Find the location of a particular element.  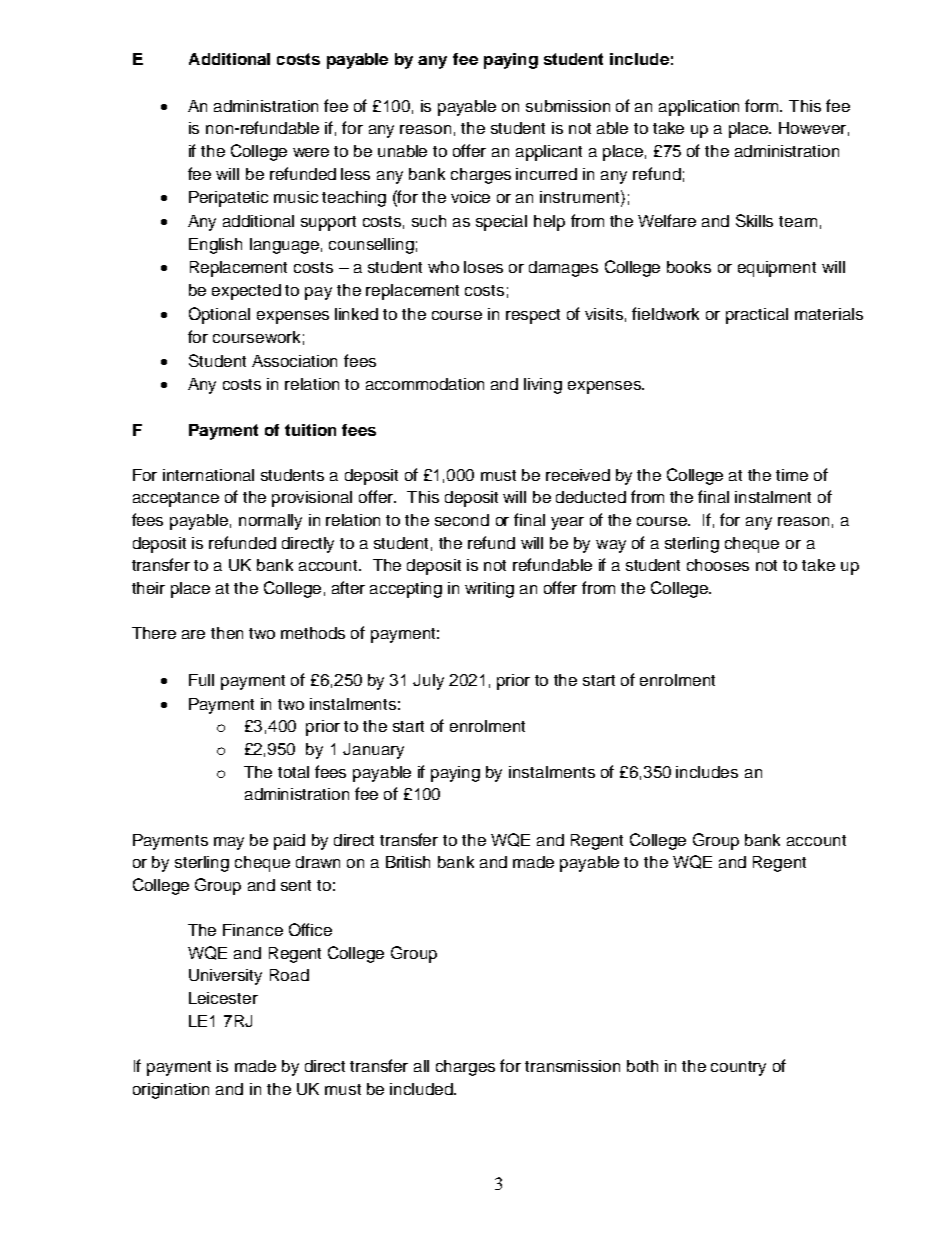

were is located at coordinates (311, 152).
